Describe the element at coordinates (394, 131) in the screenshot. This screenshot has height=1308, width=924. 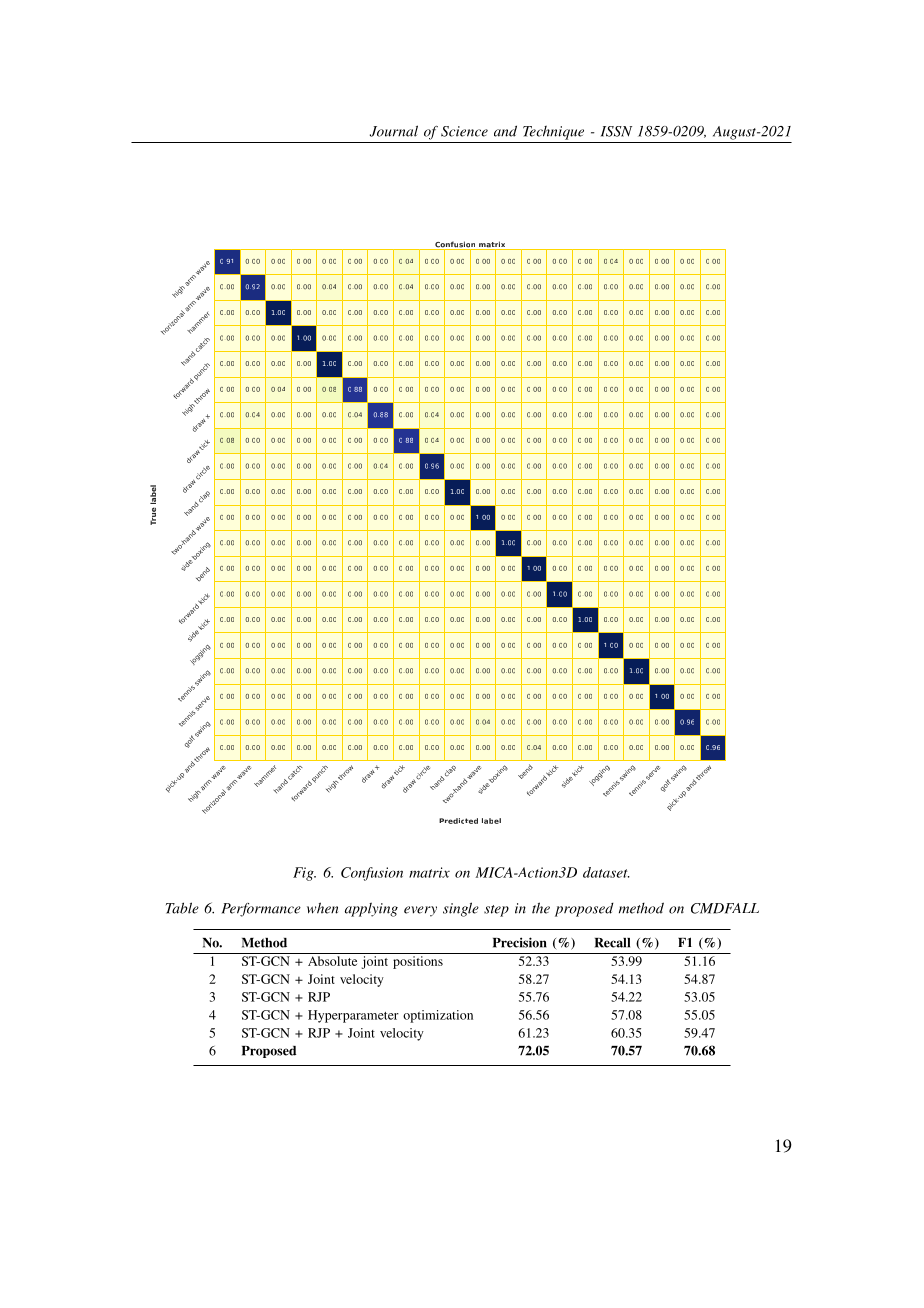
I see `Journal` at that location.
